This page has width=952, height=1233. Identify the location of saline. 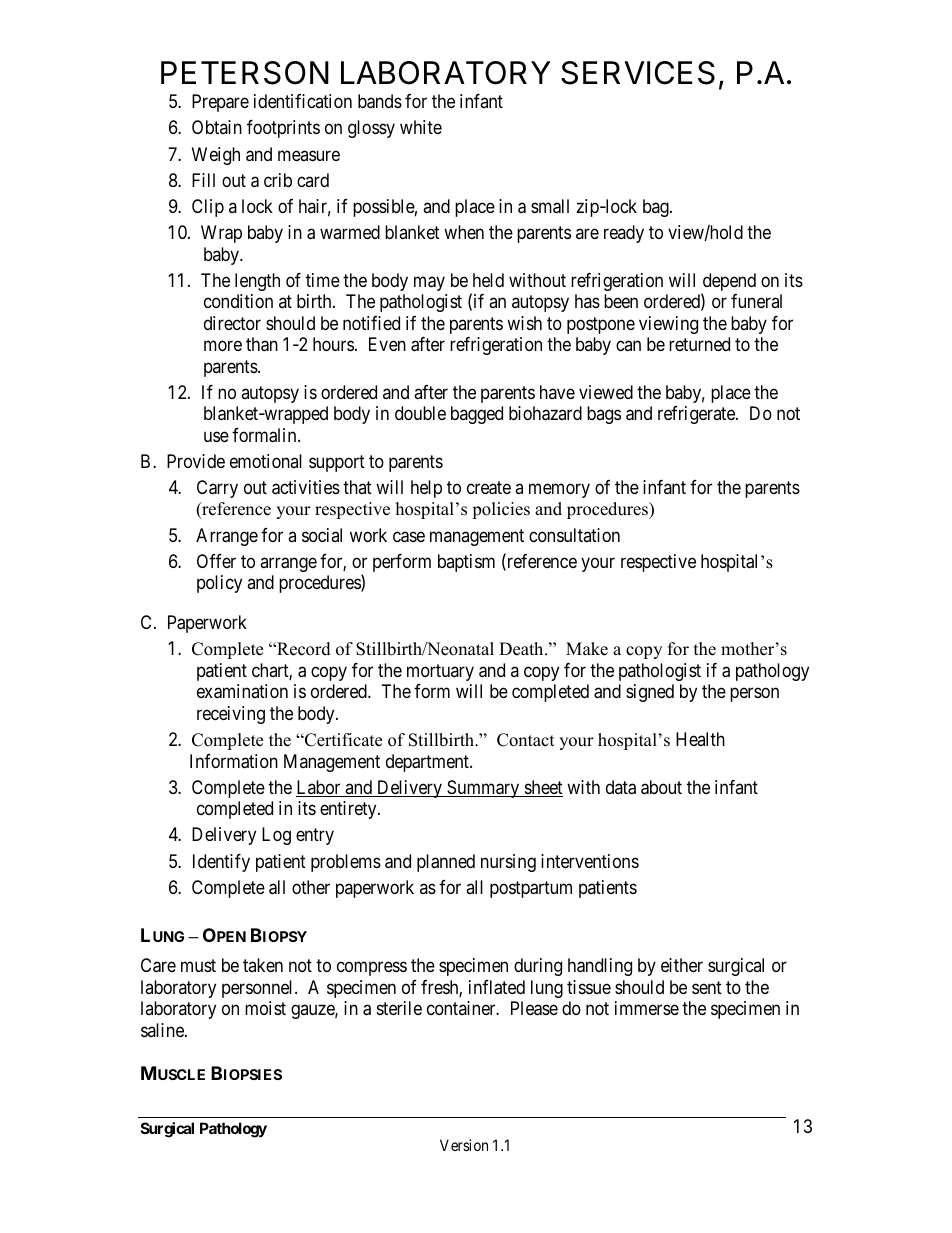
(163, 1030).
